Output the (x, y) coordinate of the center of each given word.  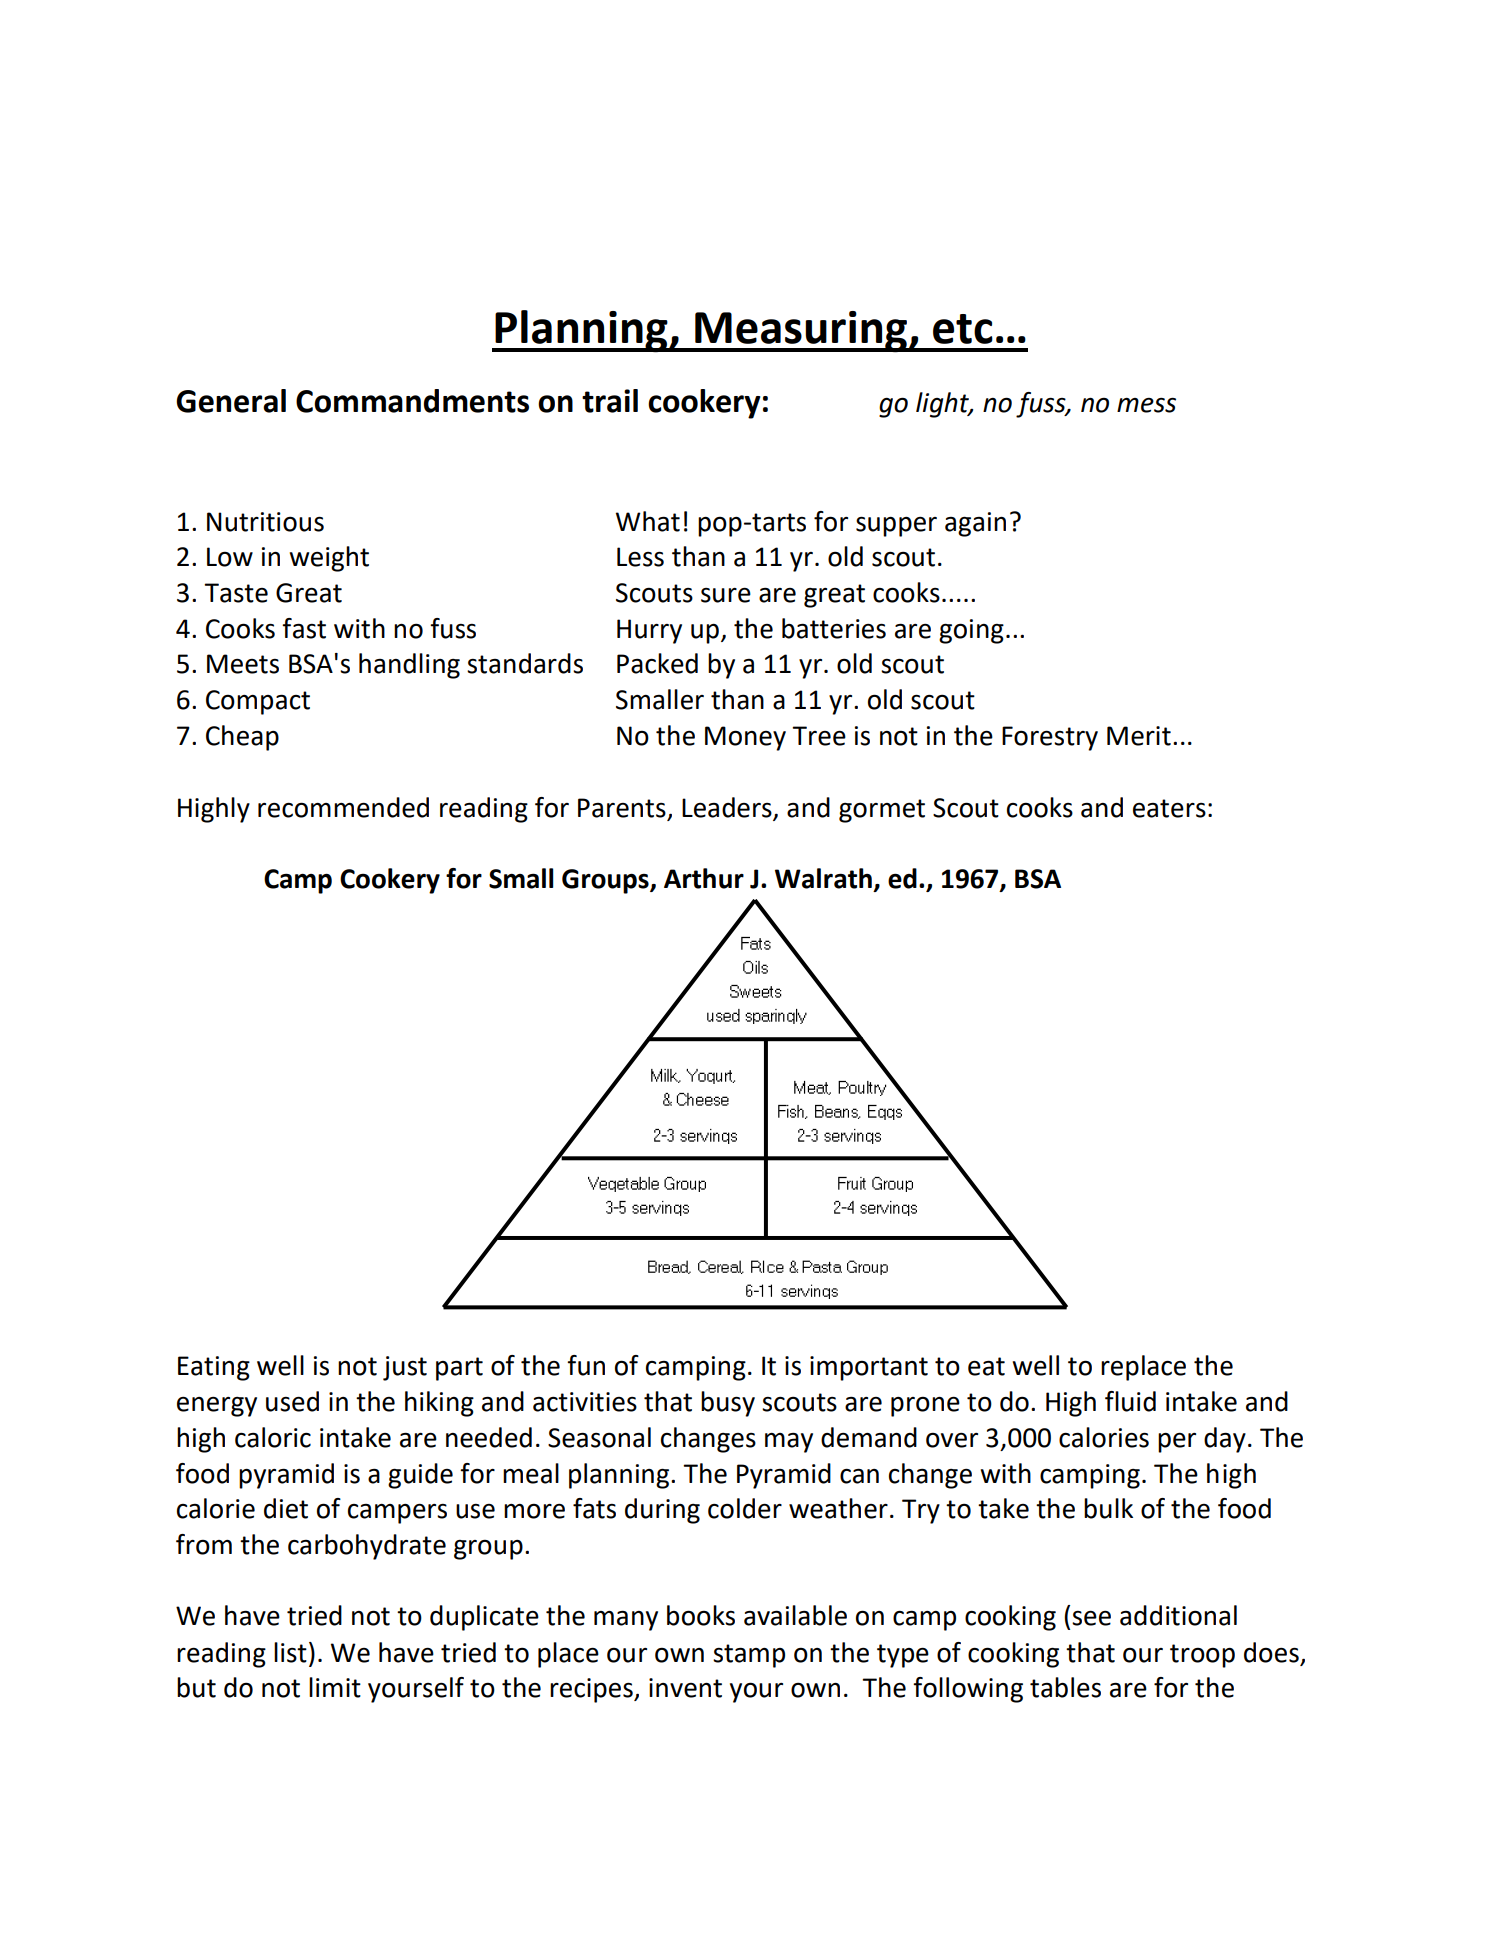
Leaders (727, 807)
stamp (749, 1656)
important (869, 1368)
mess (1146, 405)
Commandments (412, 401)
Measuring (801, 332)
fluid (1130, 1401)
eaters (1169, 808)
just (405, 1368)
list (290, 1652)
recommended (343, 807)
